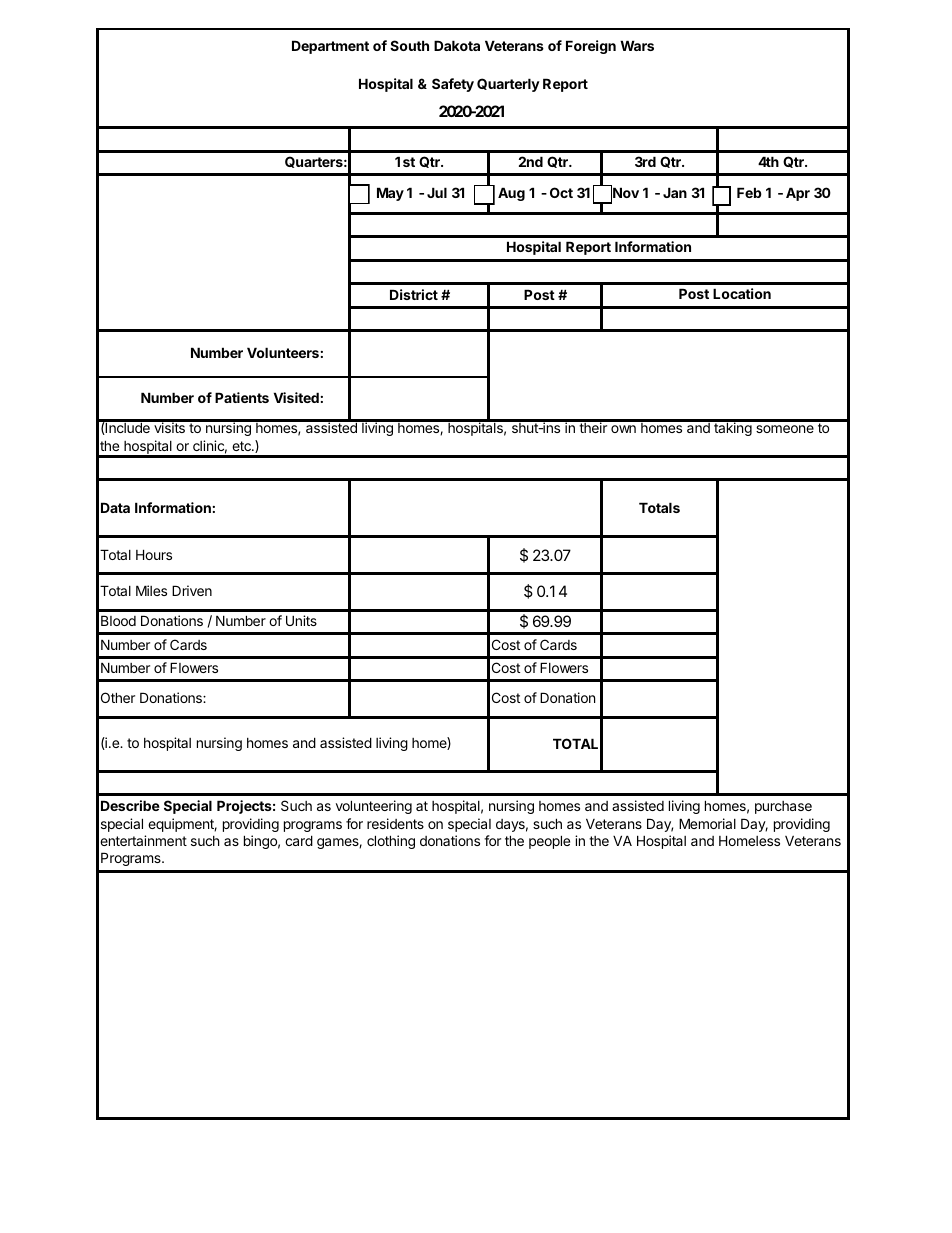 This screenshot has height=1233, width=952. What do you see at coordinates (130, 805) in the screenshot?
I see `Describe` at bounding box center [130, 805].
